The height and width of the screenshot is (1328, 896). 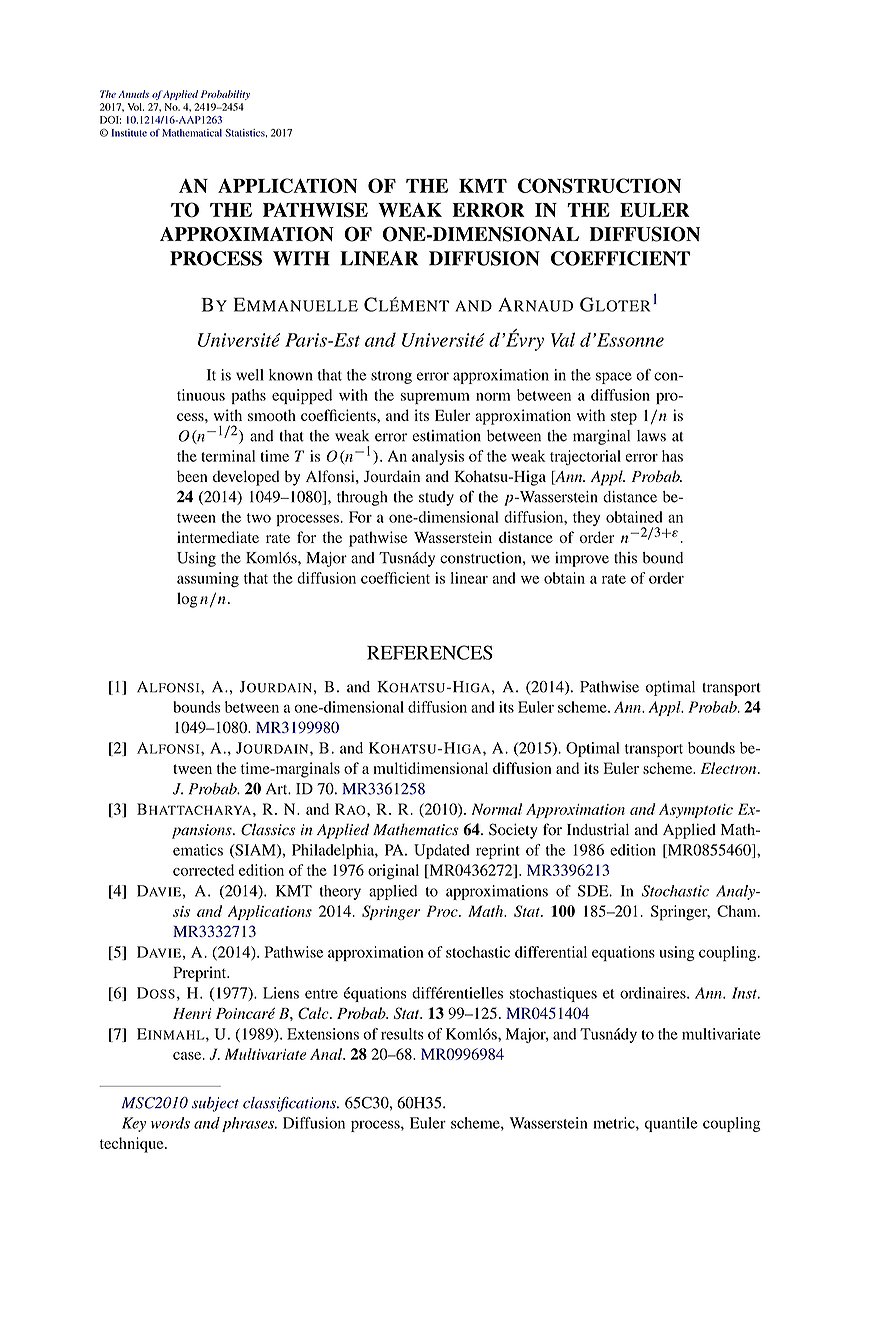 What do you see at coordinates (133, 94) in the screenshot?
I see `Annals` at bounding box center [133, 94].
